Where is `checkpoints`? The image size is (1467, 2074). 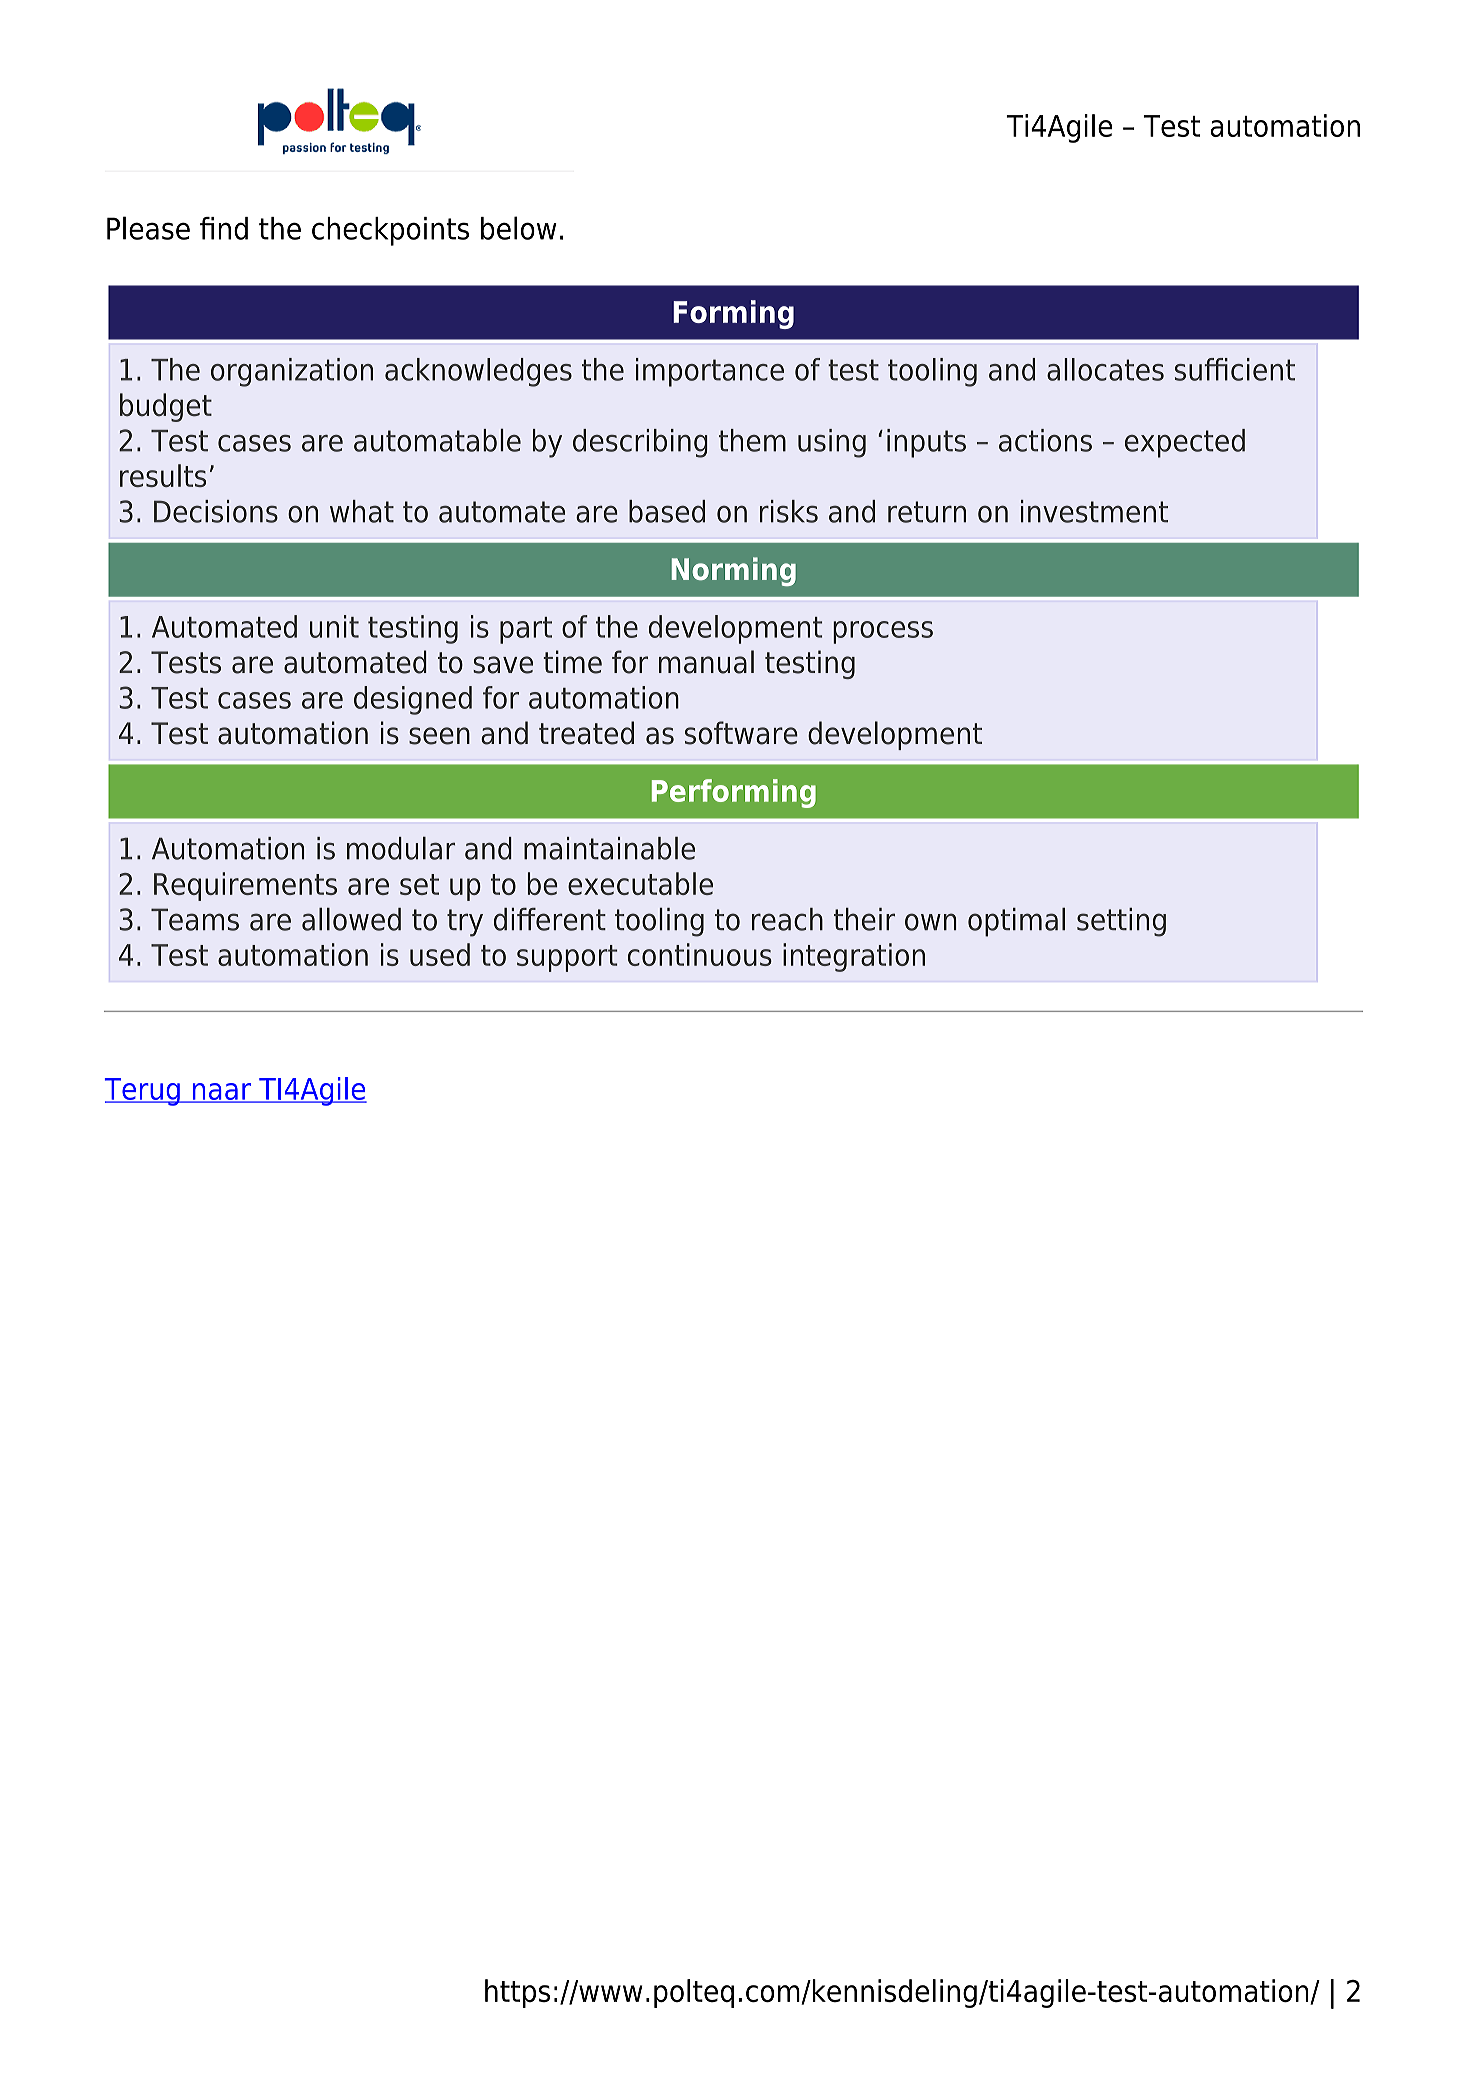
checkpoints is located at coordinates (390, 231).
